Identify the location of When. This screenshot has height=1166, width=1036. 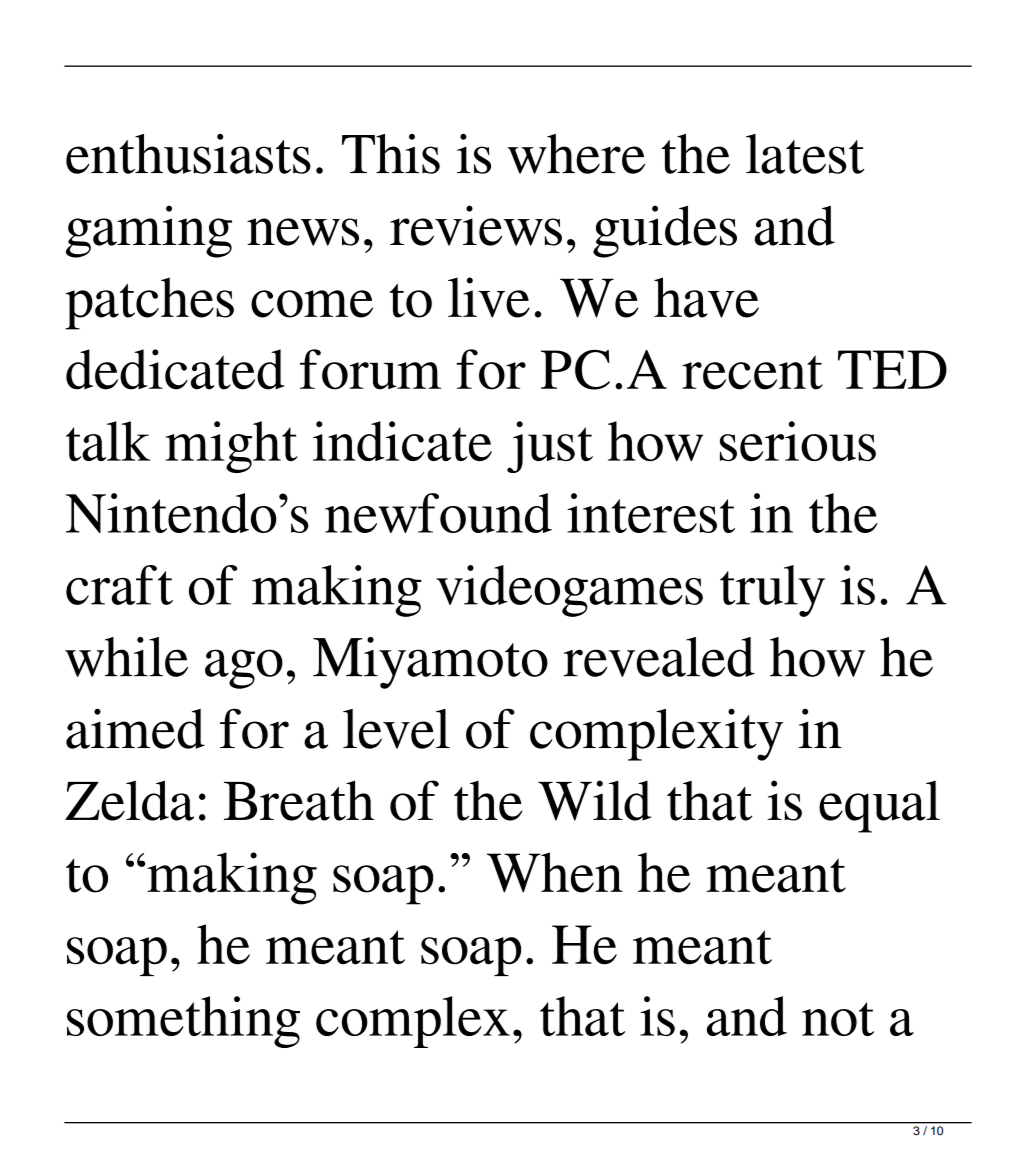
(555, 872).
